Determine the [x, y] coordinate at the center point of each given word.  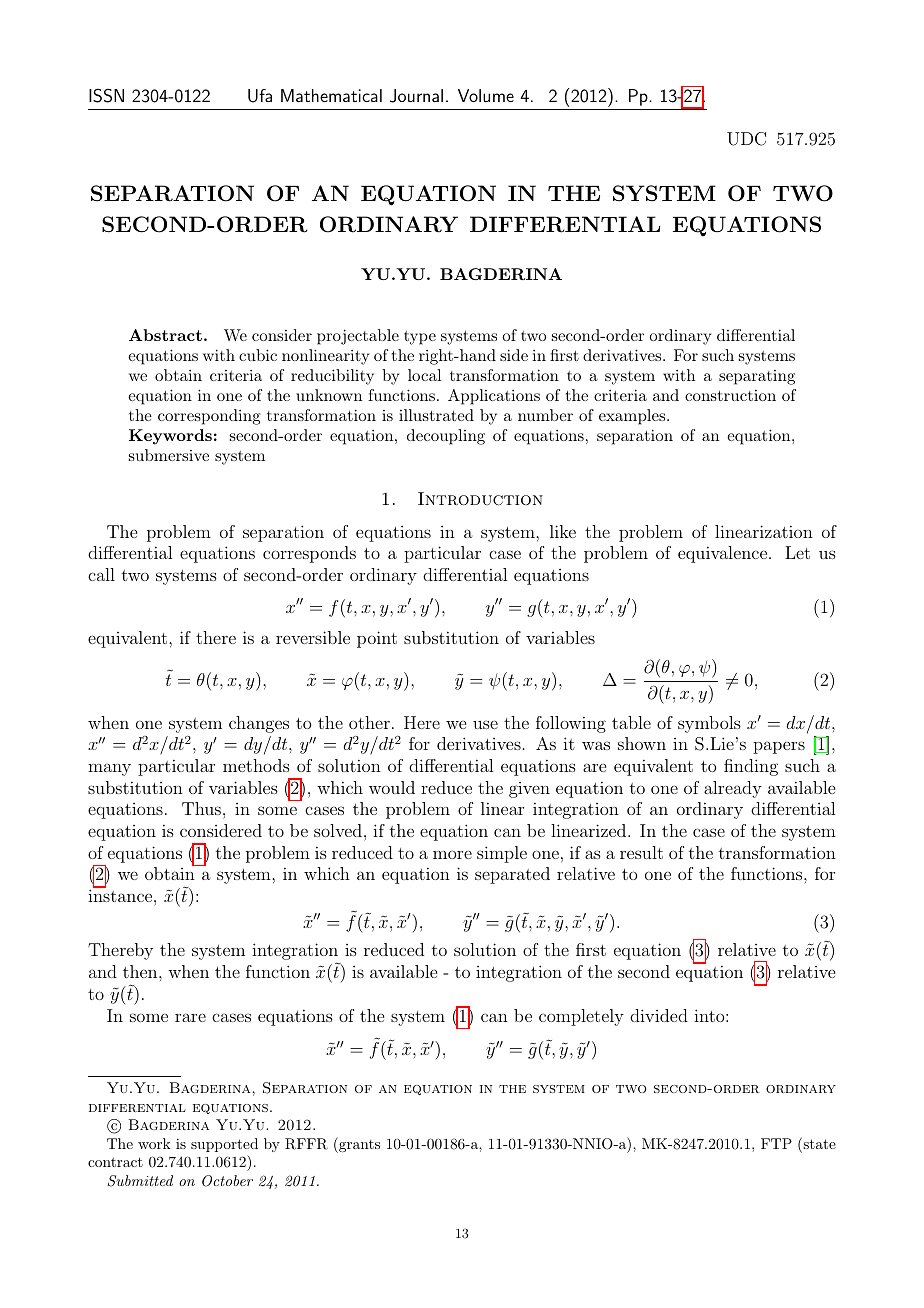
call [101, 574]
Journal [416, 96]
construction [730, 395]
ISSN [106, 95]
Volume [486, 95]
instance [121, 895]
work [154, 1143]
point [377, 639]
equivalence [722, 554]
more [452, 854]
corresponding [209, 417]
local [424, 375]
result [641, 852]
